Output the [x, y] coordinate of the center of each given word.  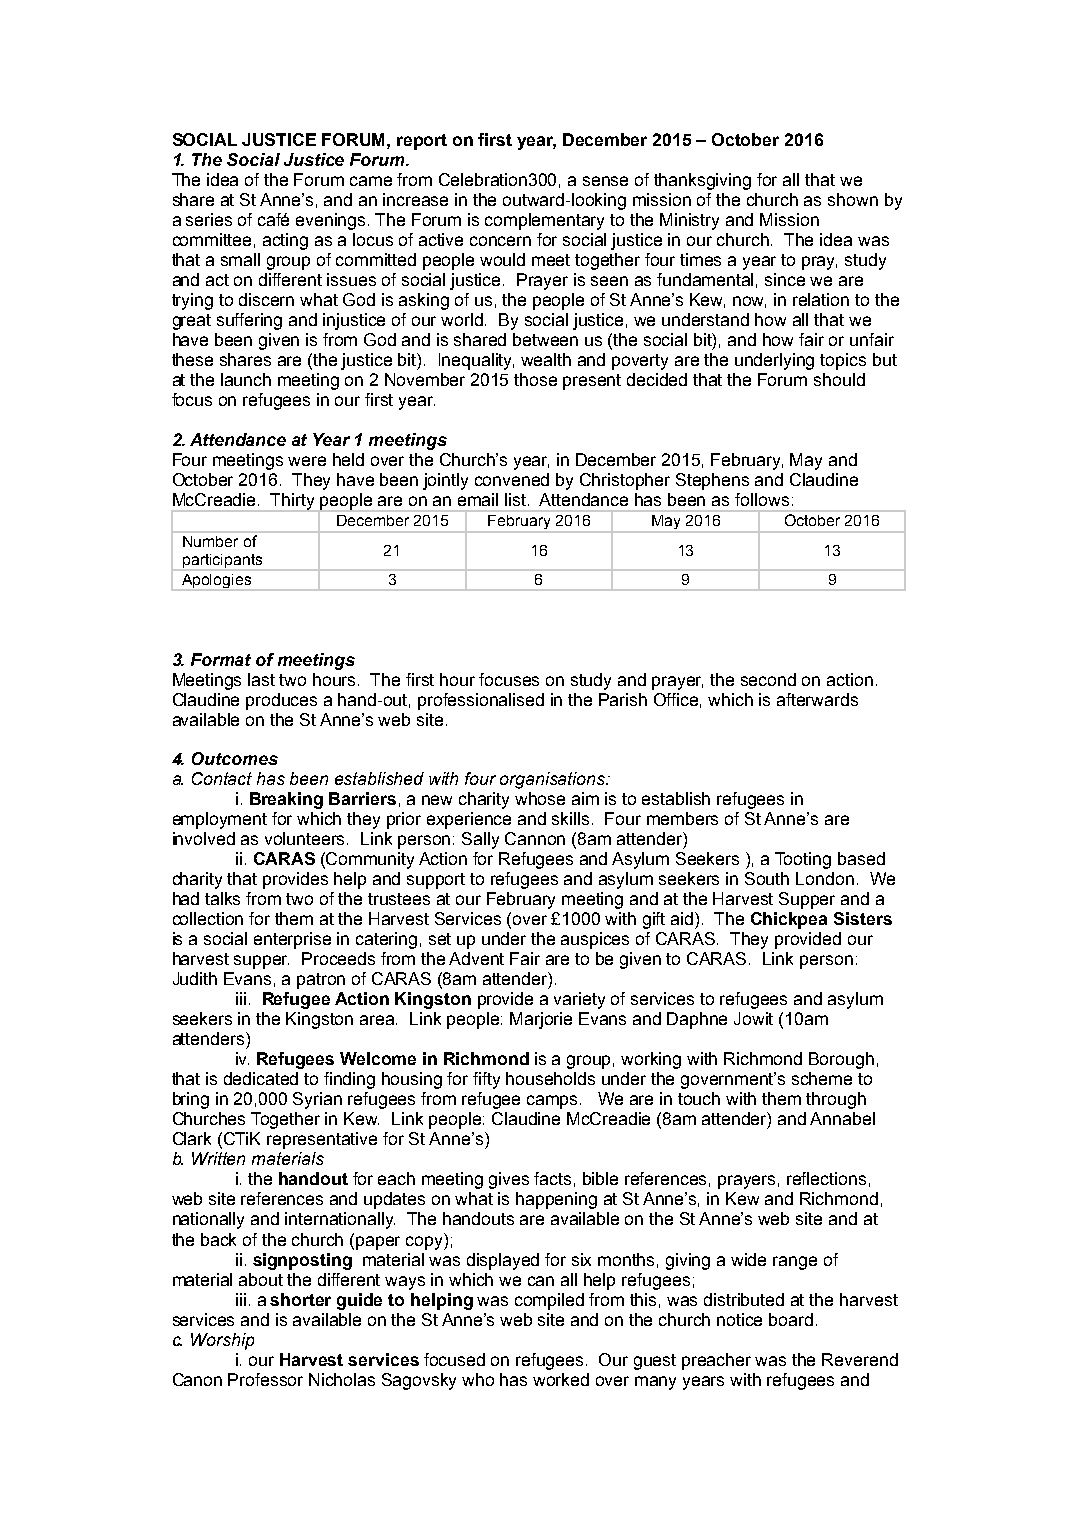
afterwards [817, 699]
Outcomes [235, 758]
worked [561, 1379]
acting [285, 241]
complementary [544, 221]
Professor [265, 1379]
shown [853, 199]
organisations [554, 780]
